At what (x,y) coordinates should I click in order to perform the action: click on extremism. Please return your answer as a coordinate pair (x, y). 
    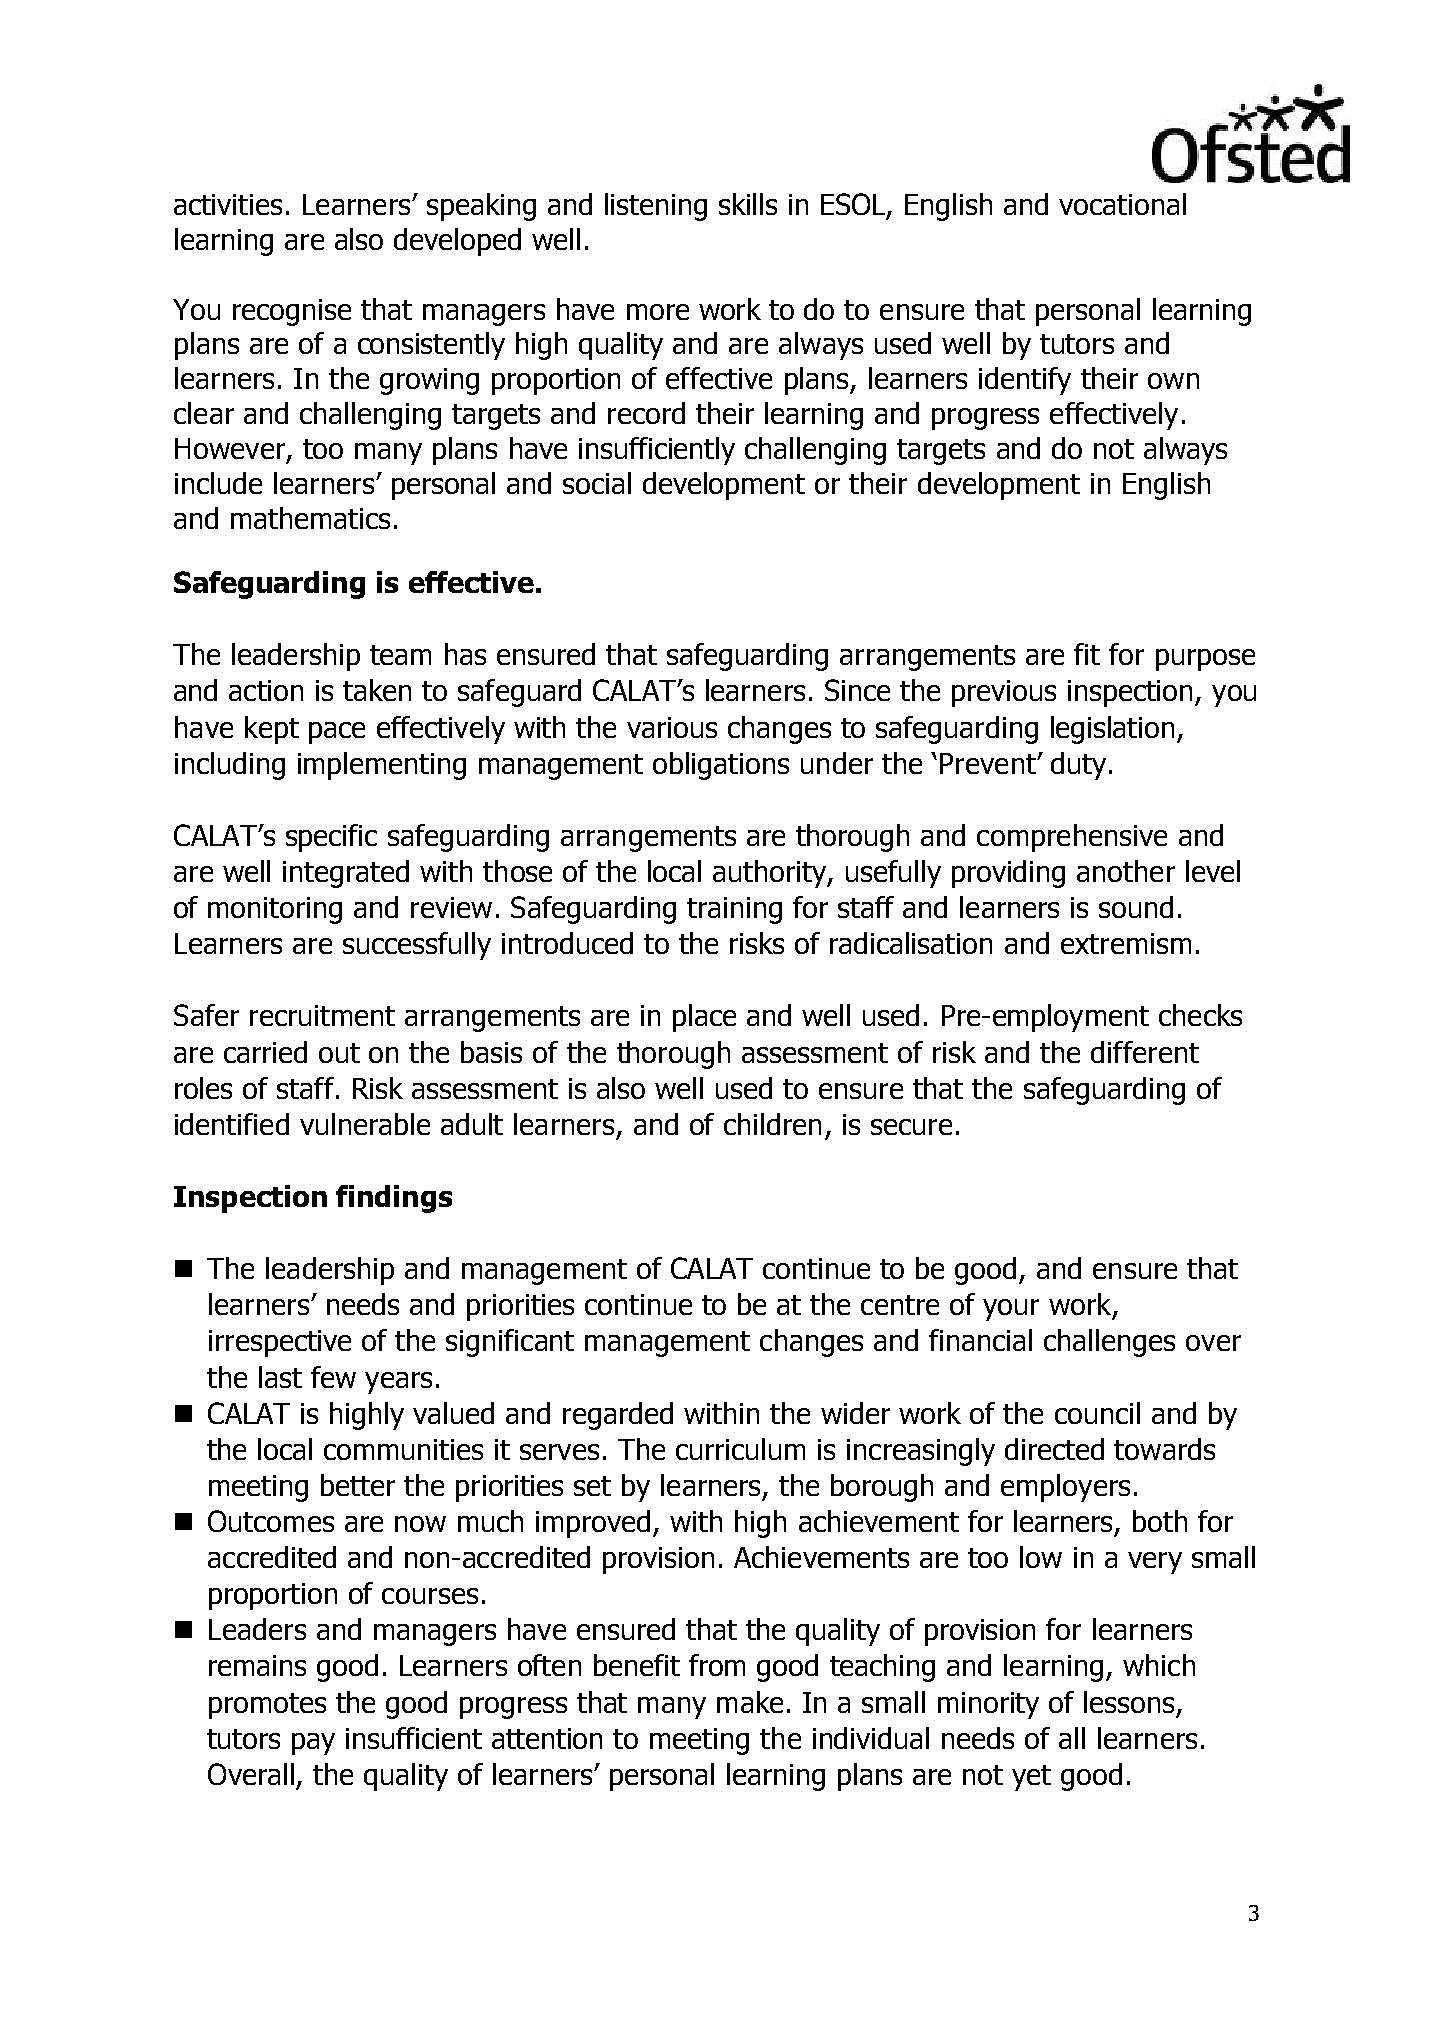
    Looking at the image, I should click on (1126, 943).
